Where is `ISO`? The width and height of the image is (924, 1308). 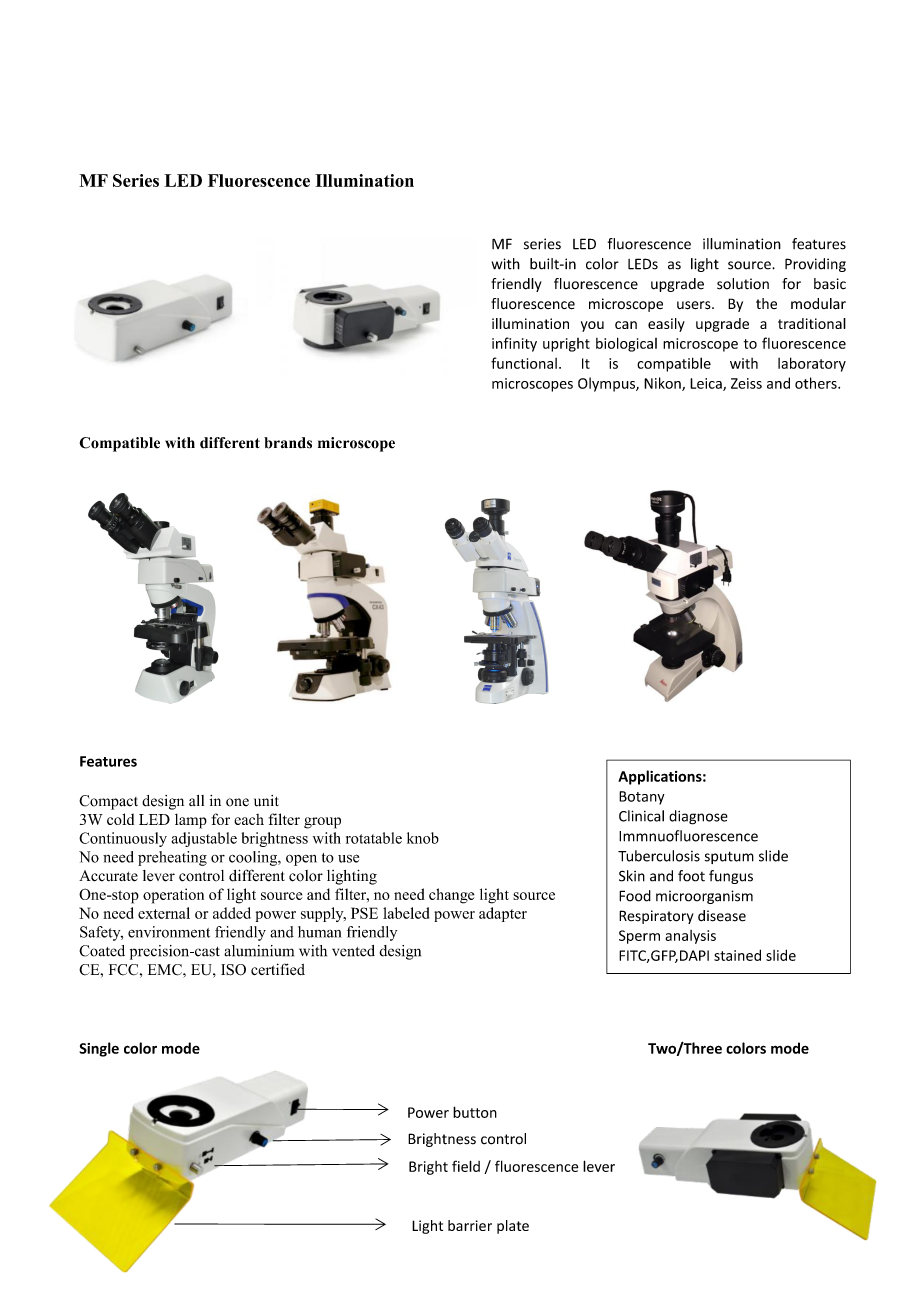
ISO is located at coordinates (233, 970).
